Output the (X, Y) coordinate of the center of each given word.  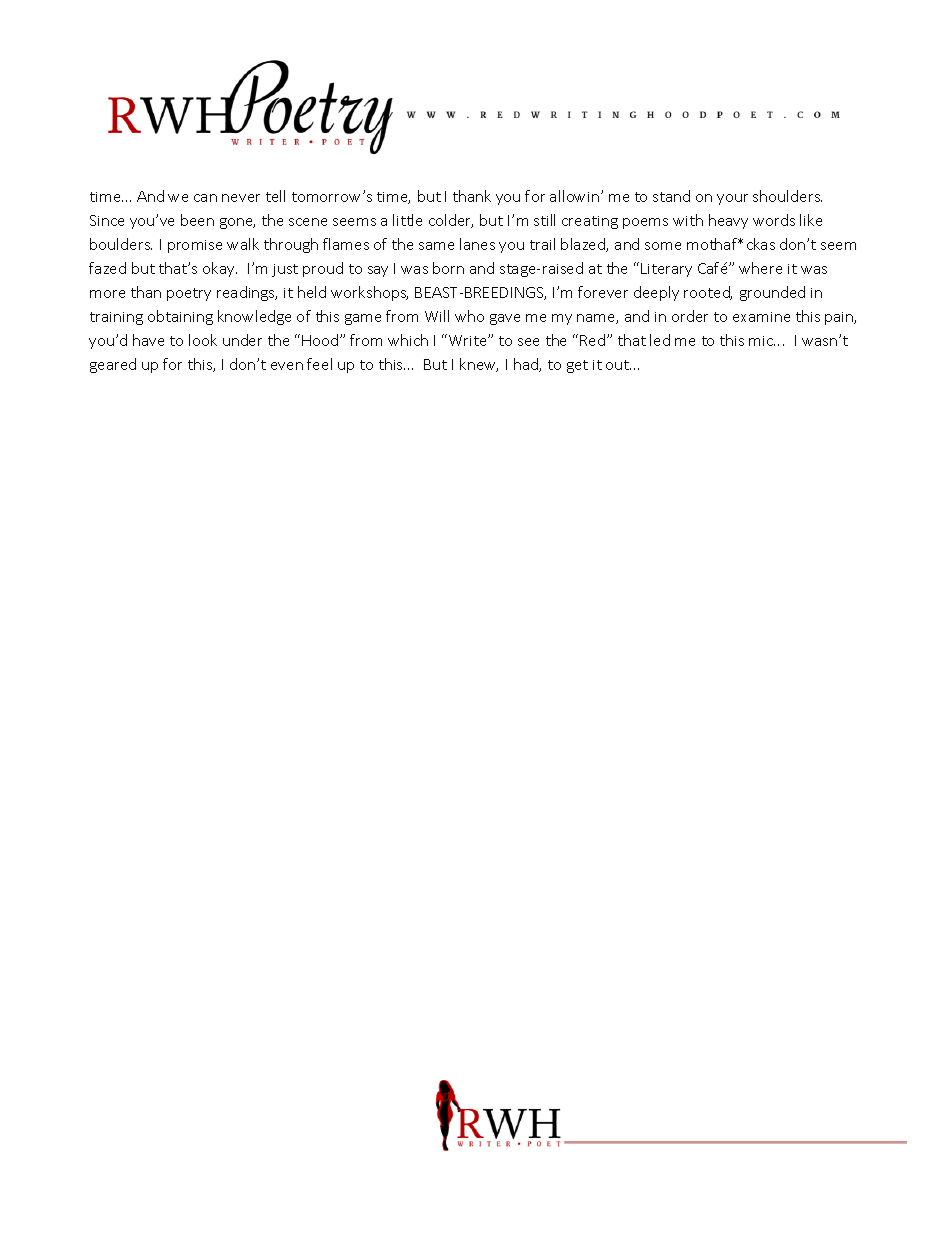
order (690, 316)
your (732, 199)
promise (195, 246)
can (205, 198)
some (663, 246)
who (469, 316)
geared (113, 365)
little (407, 220)
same (436, 246)
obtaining (180, 317)
